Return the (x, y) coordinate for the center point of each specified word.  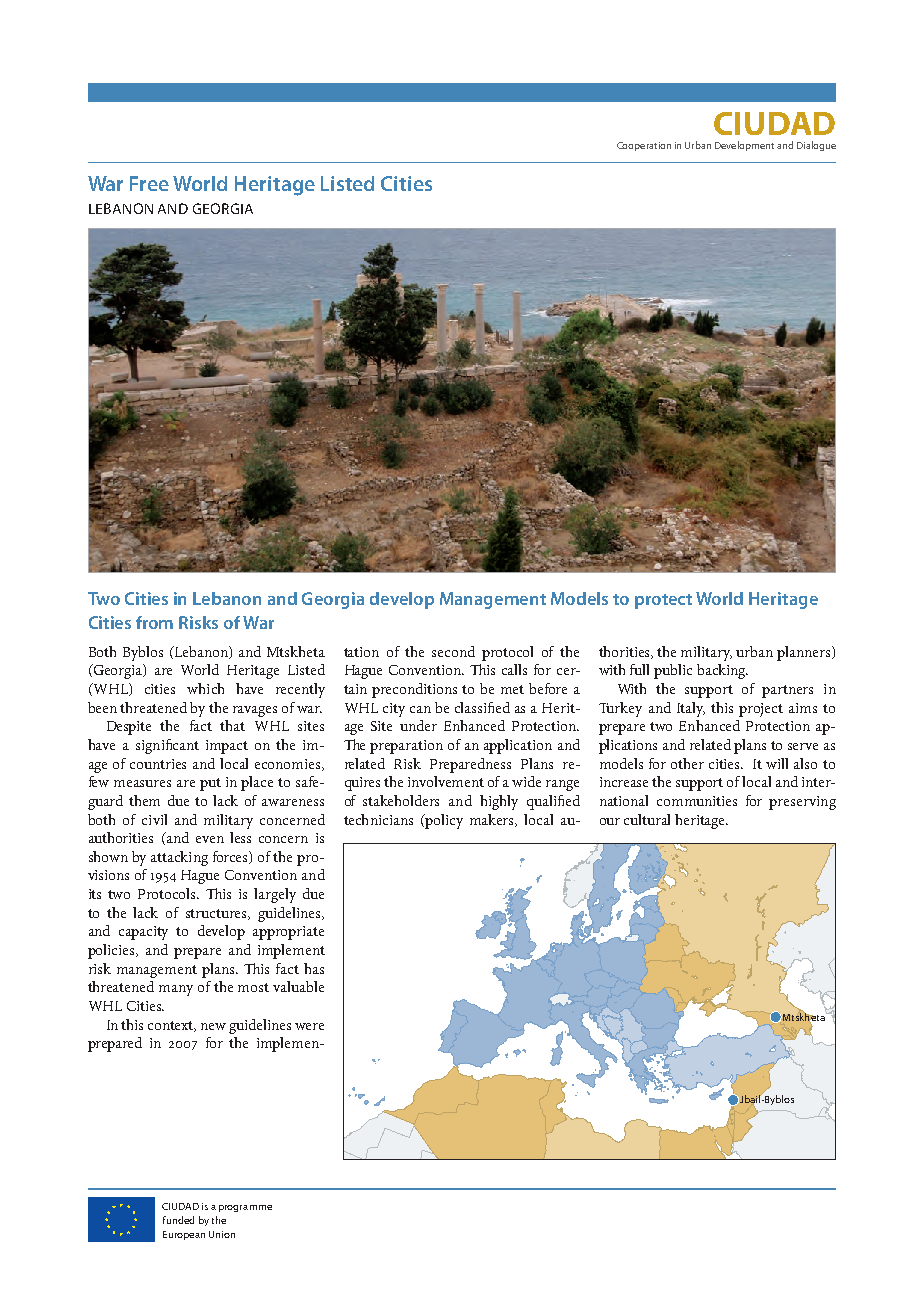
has (314, 968)
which (205, 688)
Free (149, 183)
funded (178, 1220)
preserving (802, 803)
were (309, 1026)
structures (218, 914)
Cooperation (644, 146)
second (453, 651)
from (154, 622)
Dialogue (816, 146)
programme (245, 1208)
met (512, 689)
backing (722, 671)
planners (805, 653)
